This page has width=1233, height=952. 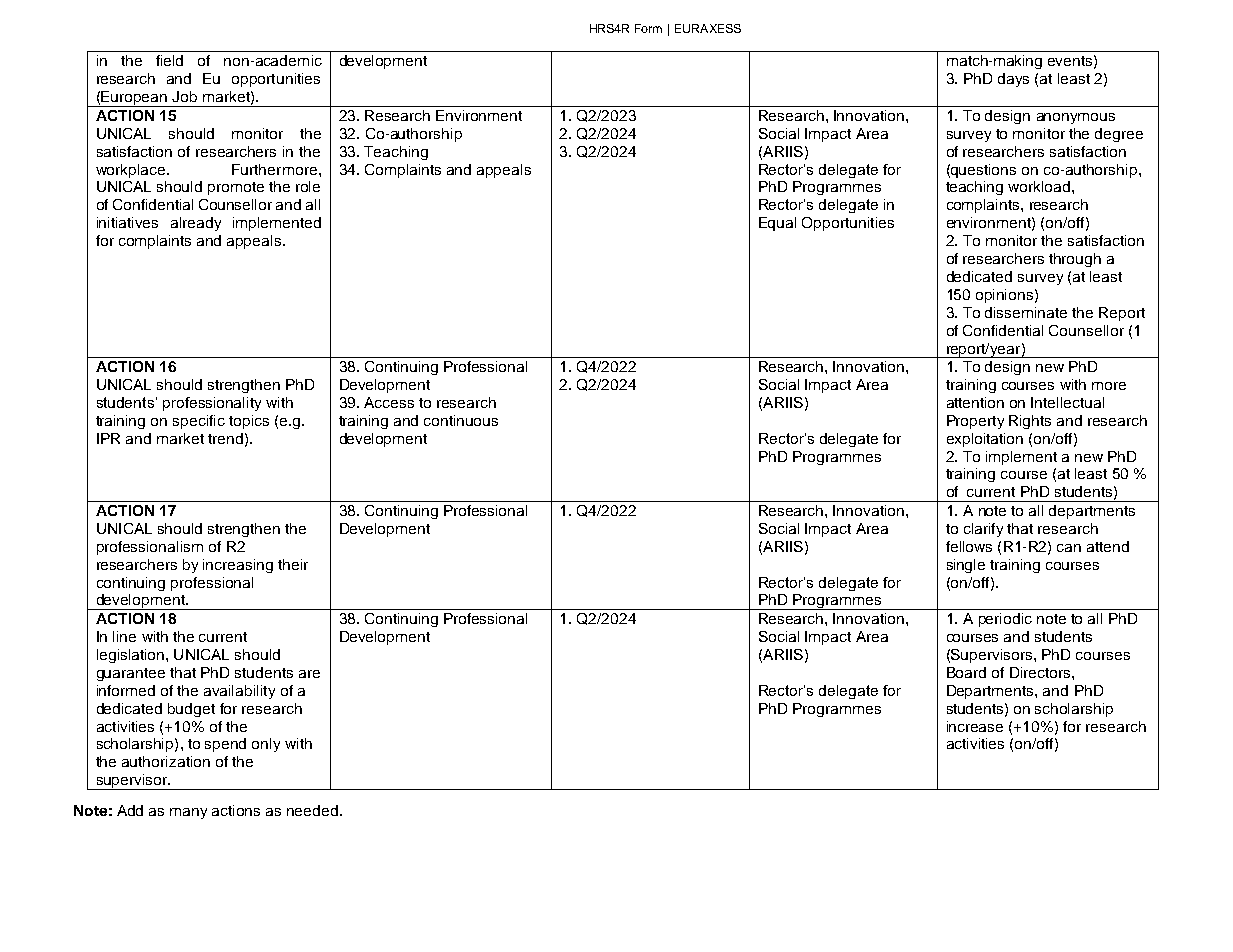 I want to click on single, so click(x=966, y=566).
